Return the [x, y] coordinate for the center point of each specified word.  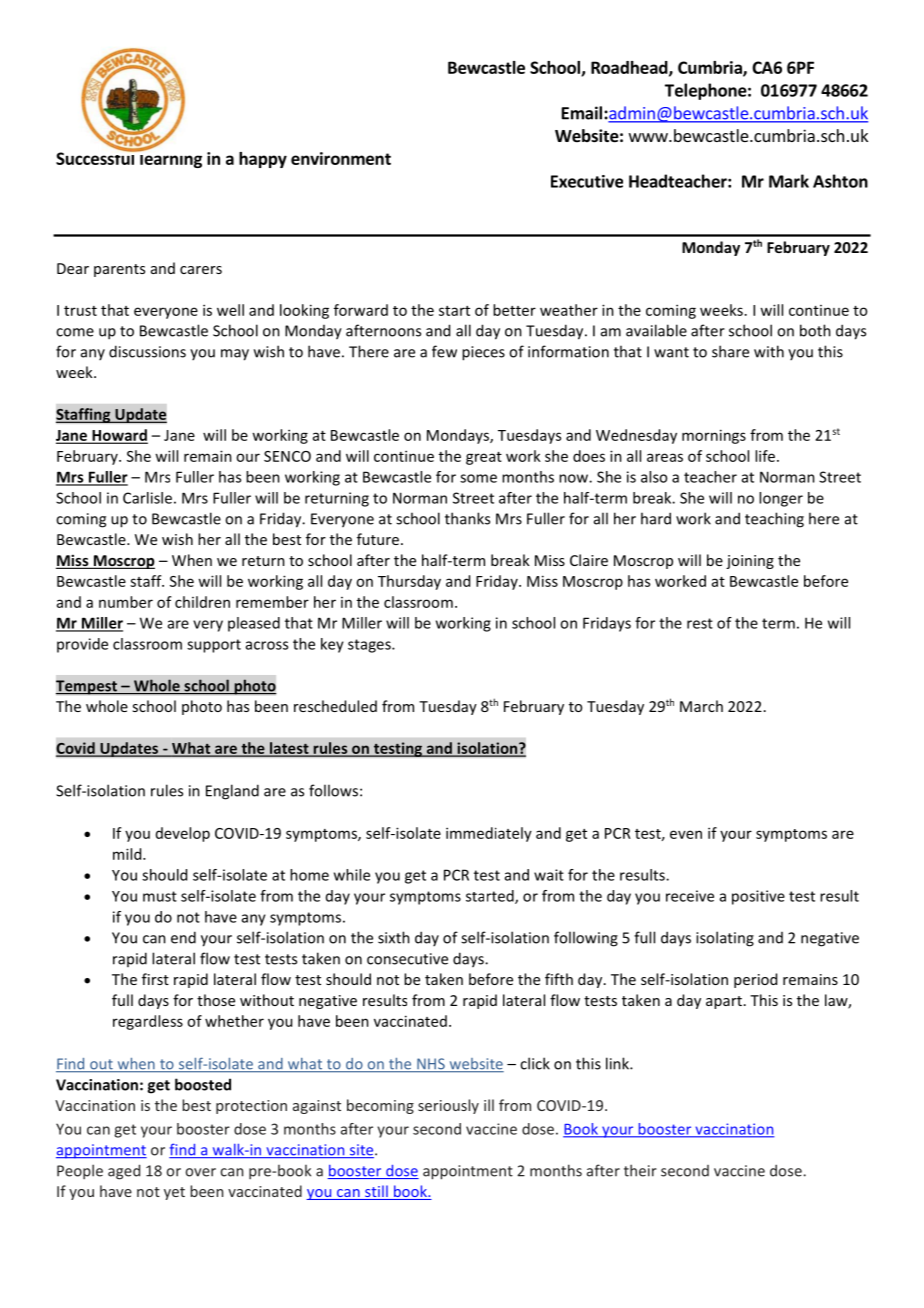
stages [370, 646]
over [200, 1172]
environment [341, 158]
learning [170, 159]
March [701, 706]
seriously [448, 1106]
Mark [789, 181]
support [214, 646]
